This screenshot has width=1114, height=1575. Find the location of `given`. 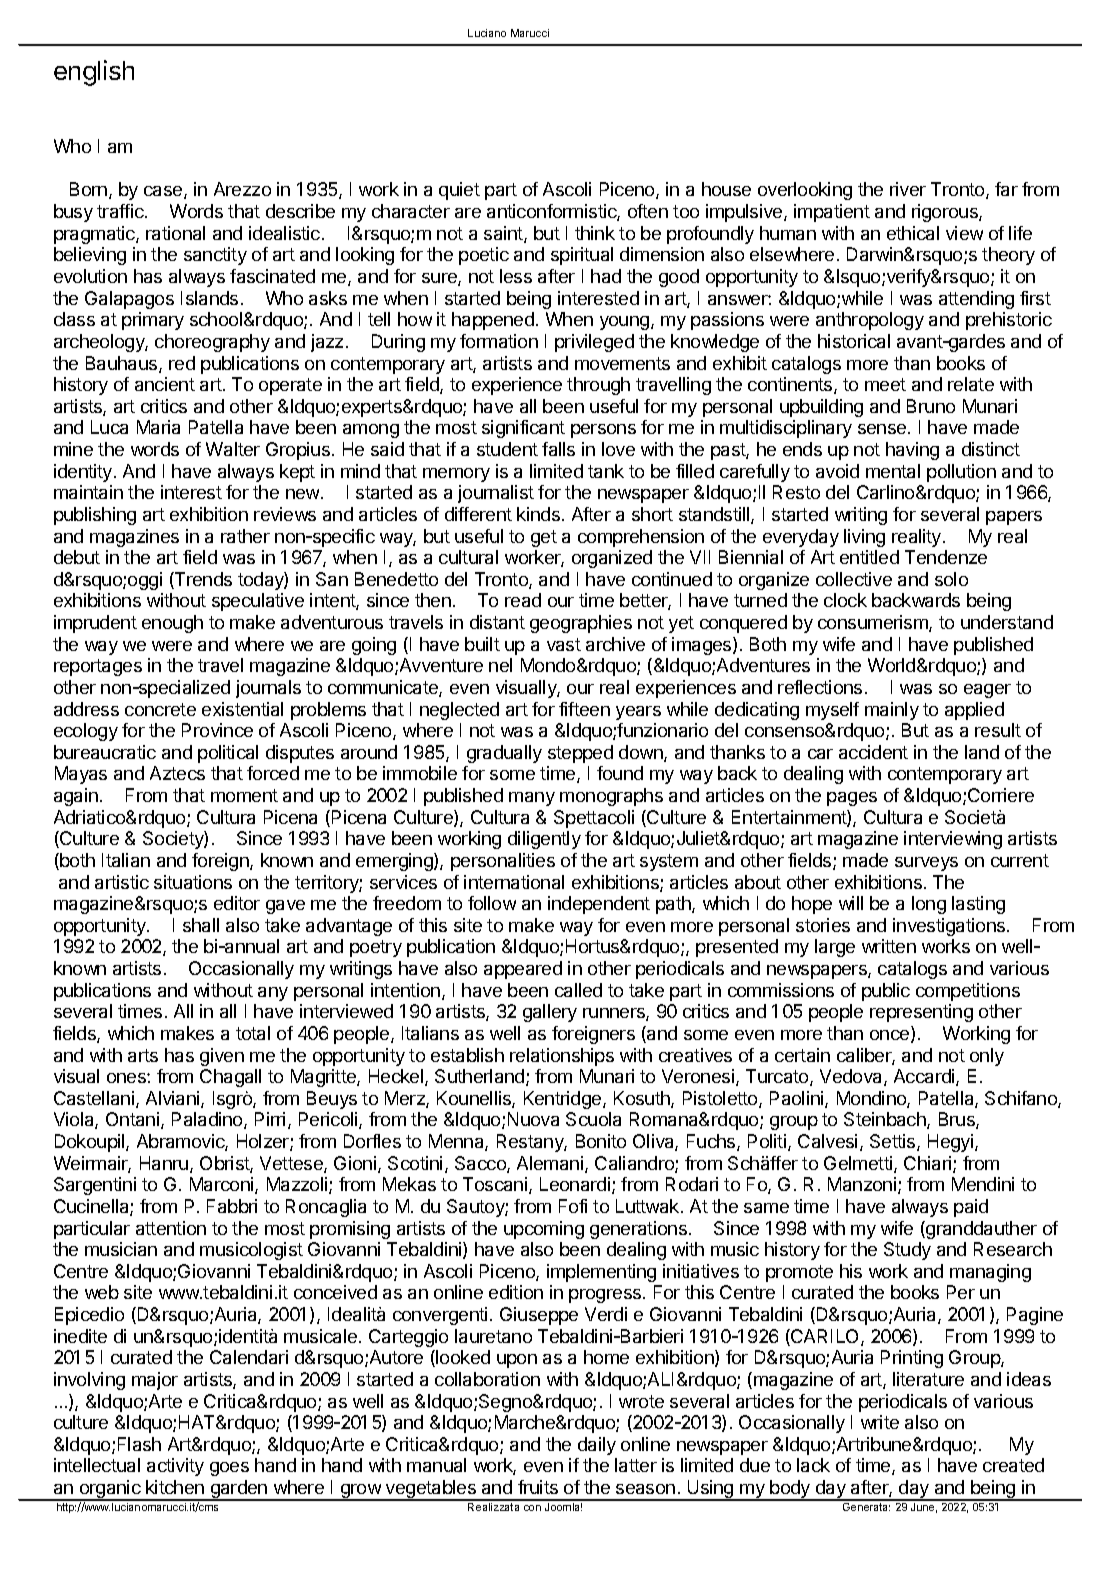

given is located at coordinates (222, 1057).
